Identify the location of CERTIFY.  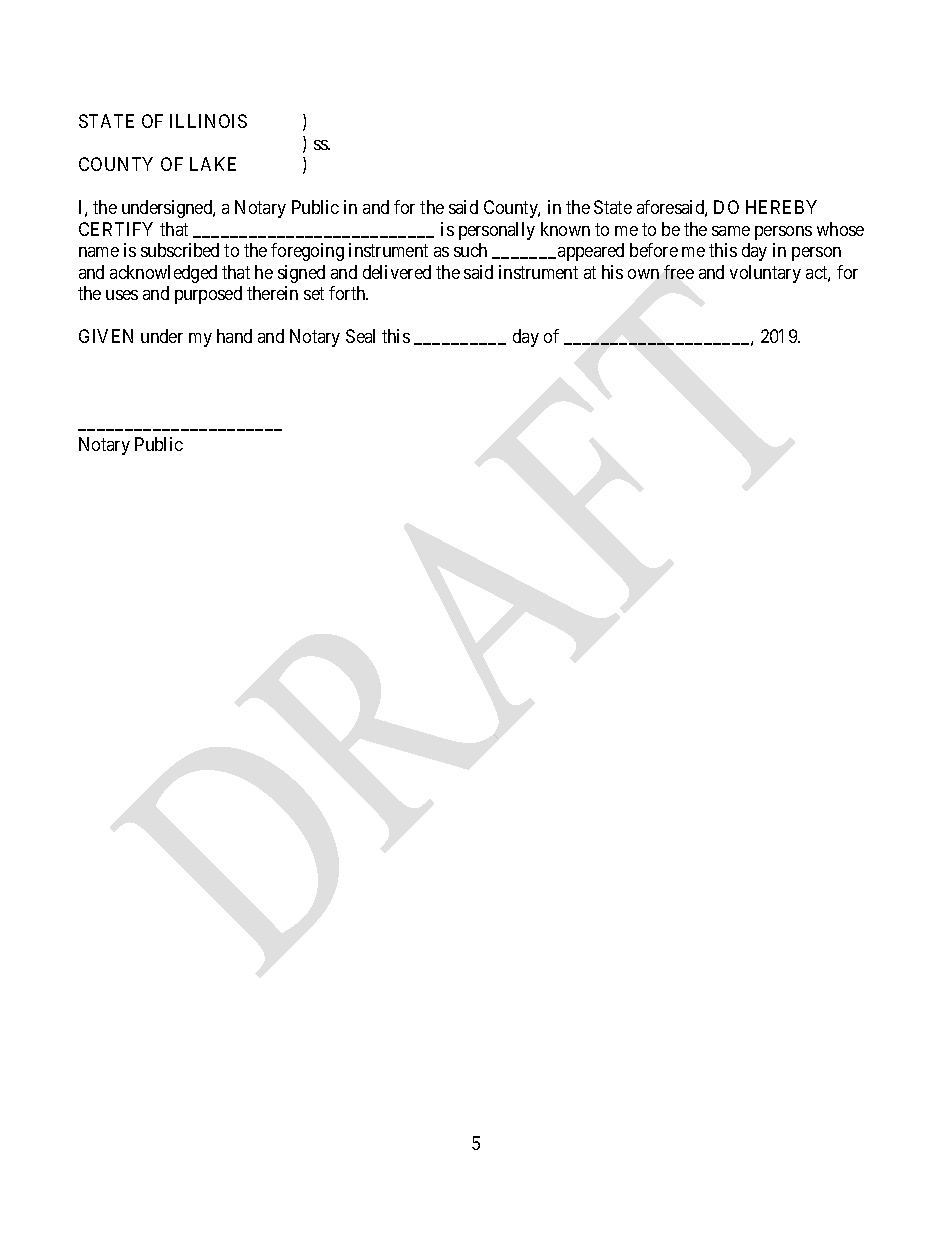
(116, 229).
